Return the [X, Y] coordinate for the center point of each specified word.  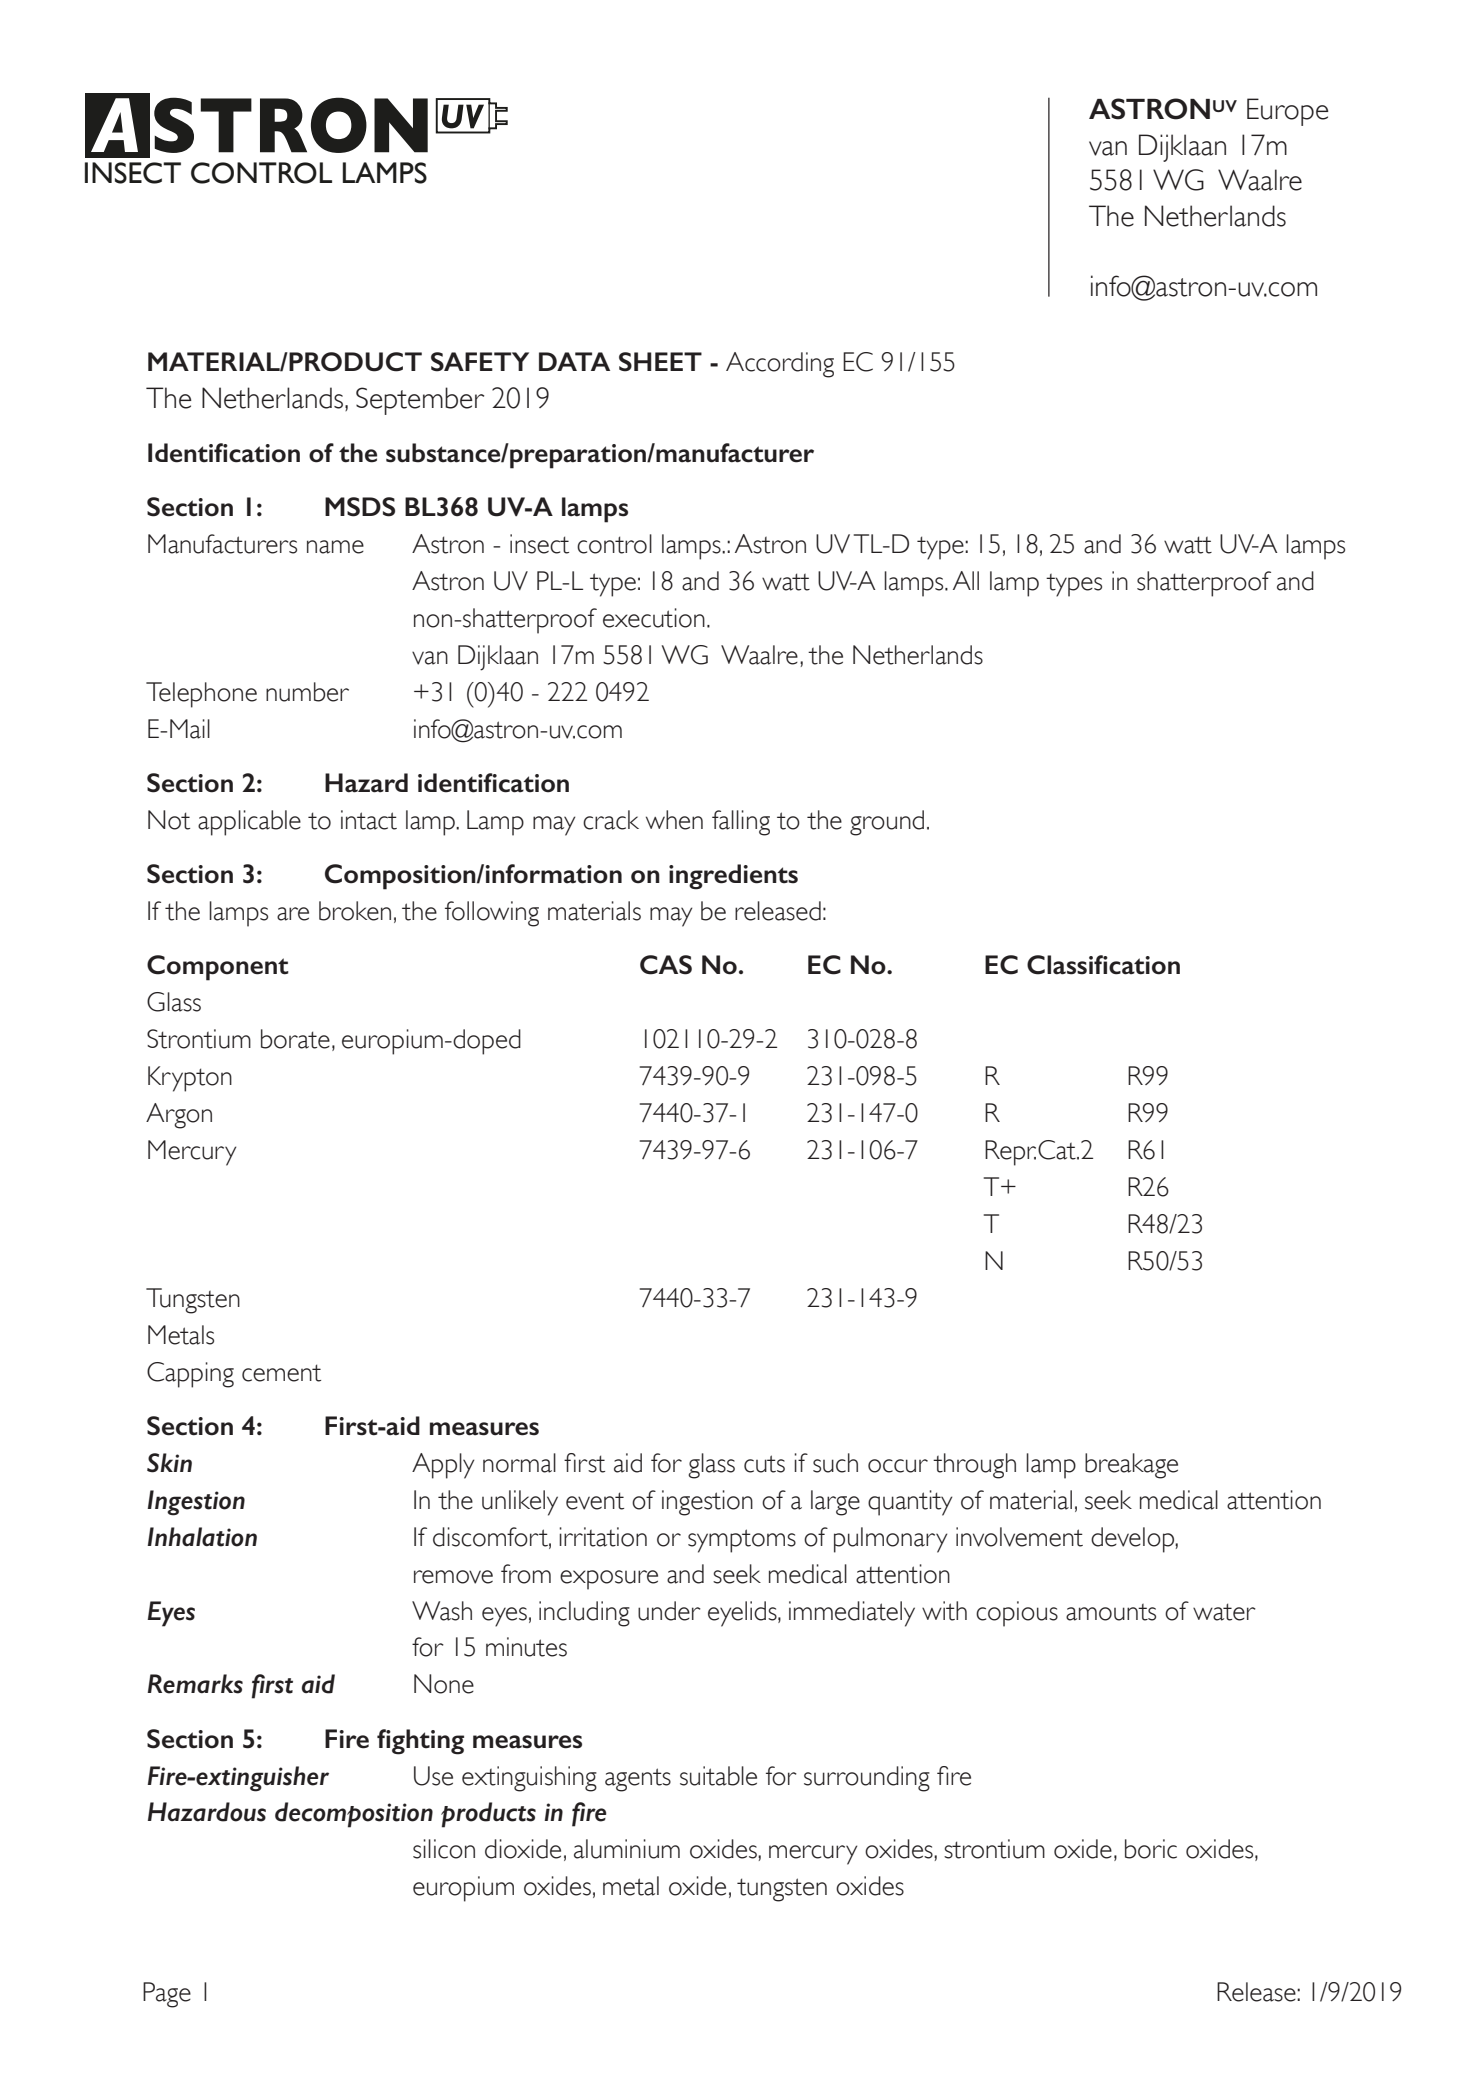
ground [887, 823]
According [780, 365]
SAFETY [480, 362]
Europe [1288, 112]
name [335, 547]
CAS [666, 965]
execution [654, 618]
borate [295, 1039]
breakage [1131, 1466]
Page [167, 1995]
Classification [1103, 965]
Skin [169, 1463]
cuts [764, 1464]
